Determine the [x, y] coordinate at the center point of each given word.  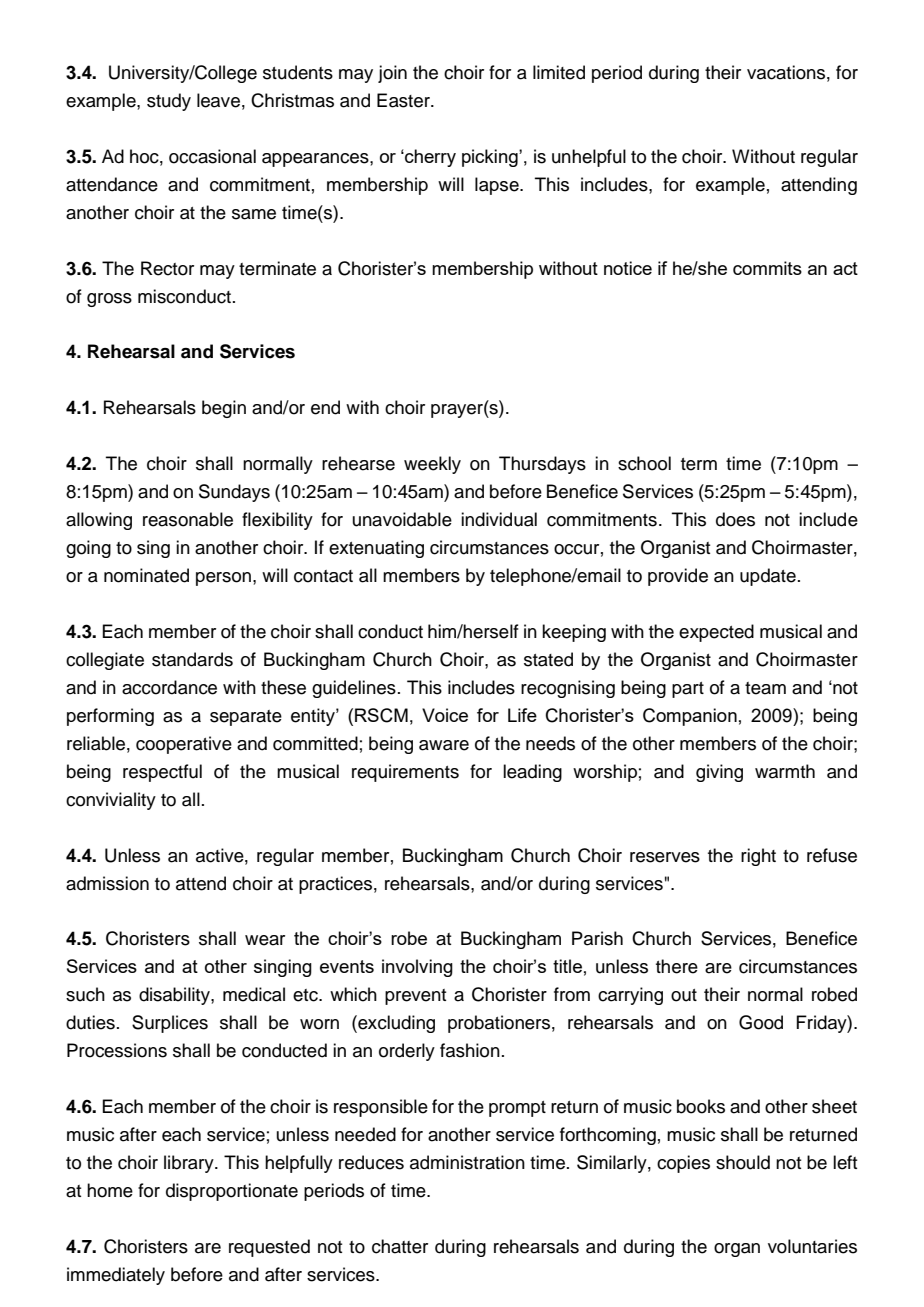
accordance [169, 687]
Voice [445, 715]
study [169, 102]
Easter [404, 100]
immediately [116, 1276]
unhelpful [589, 158]
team [765, 688]
